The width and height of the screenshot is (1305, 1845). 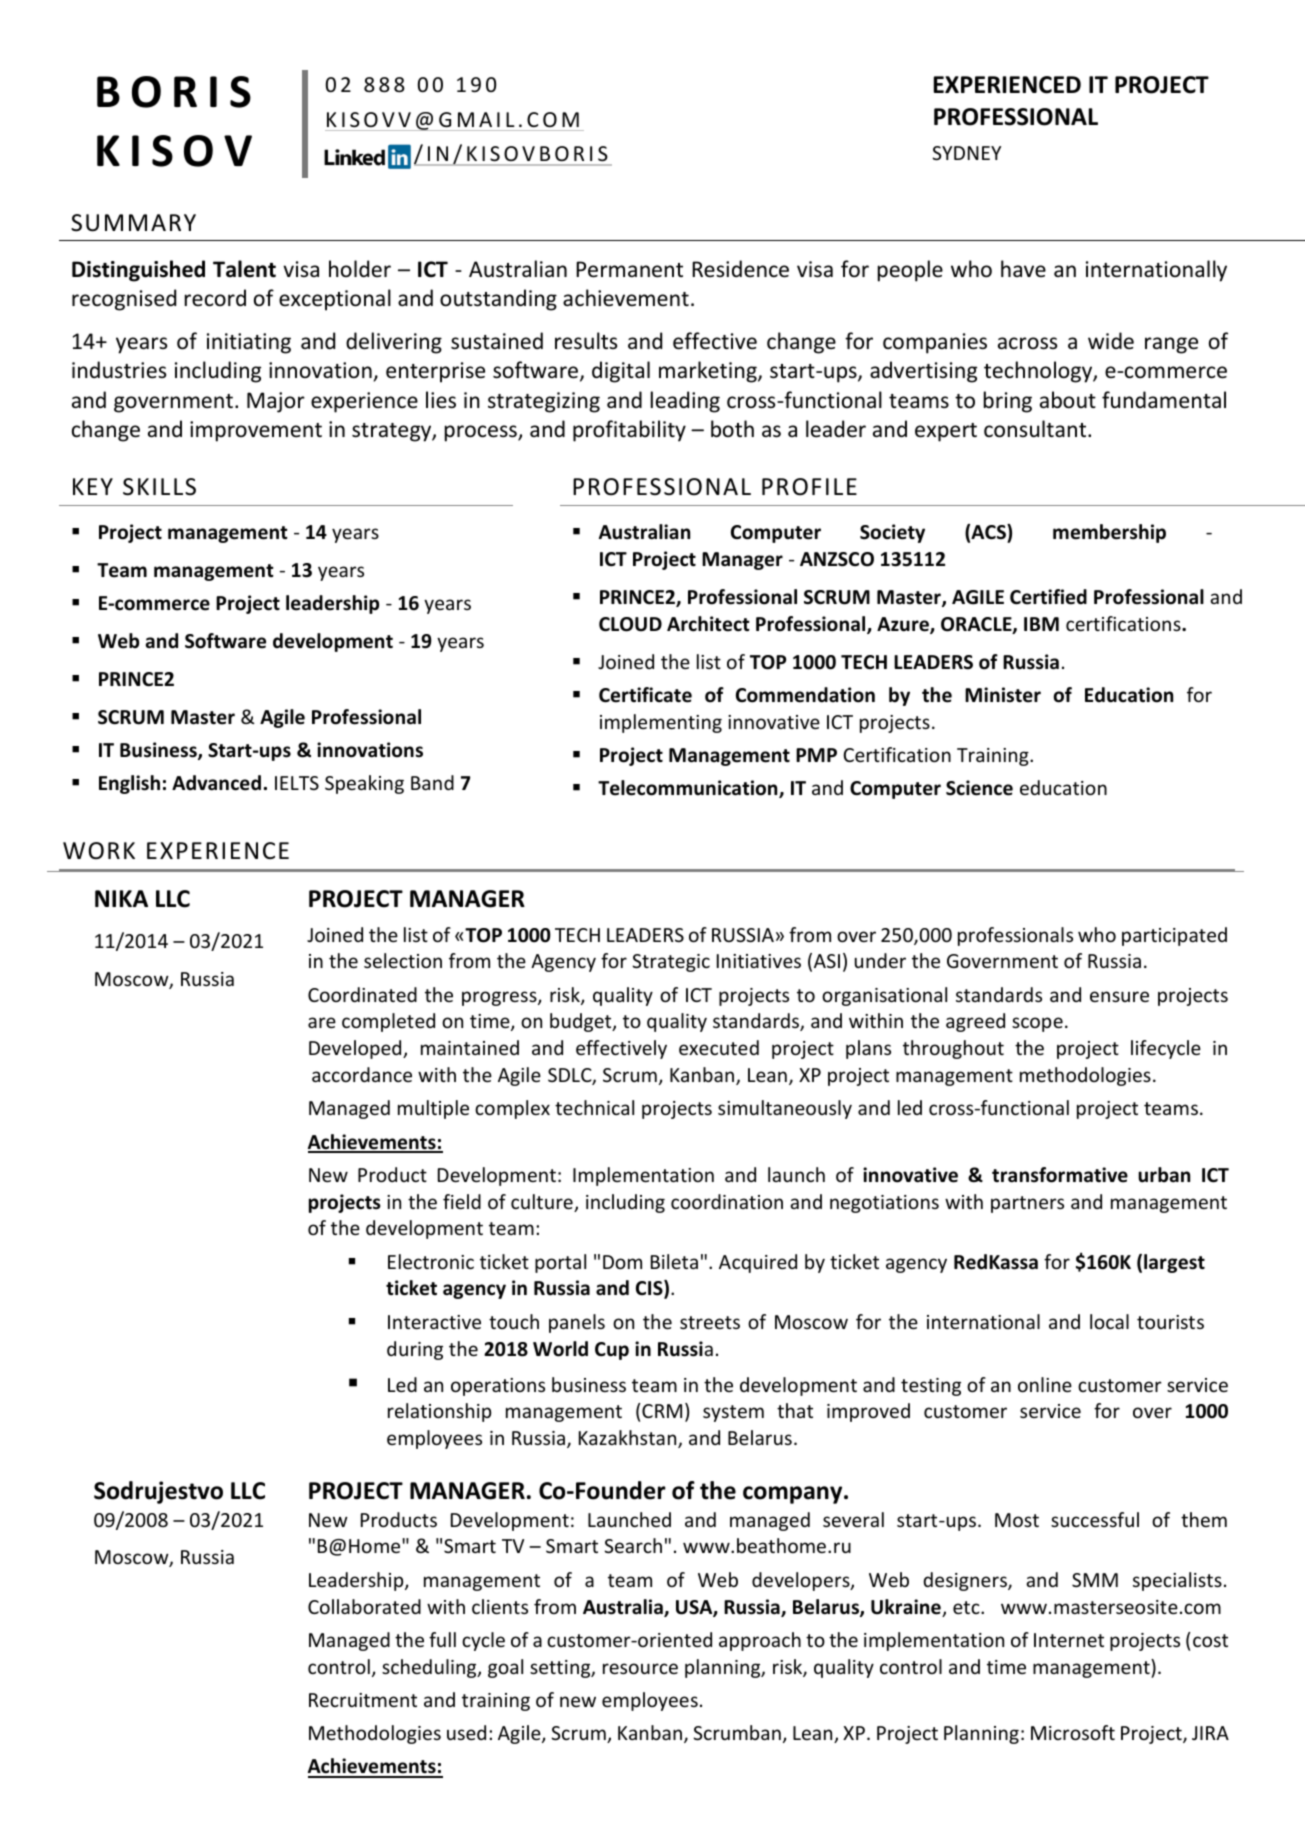 I want to click on have, so click(x=1023, y=268).
